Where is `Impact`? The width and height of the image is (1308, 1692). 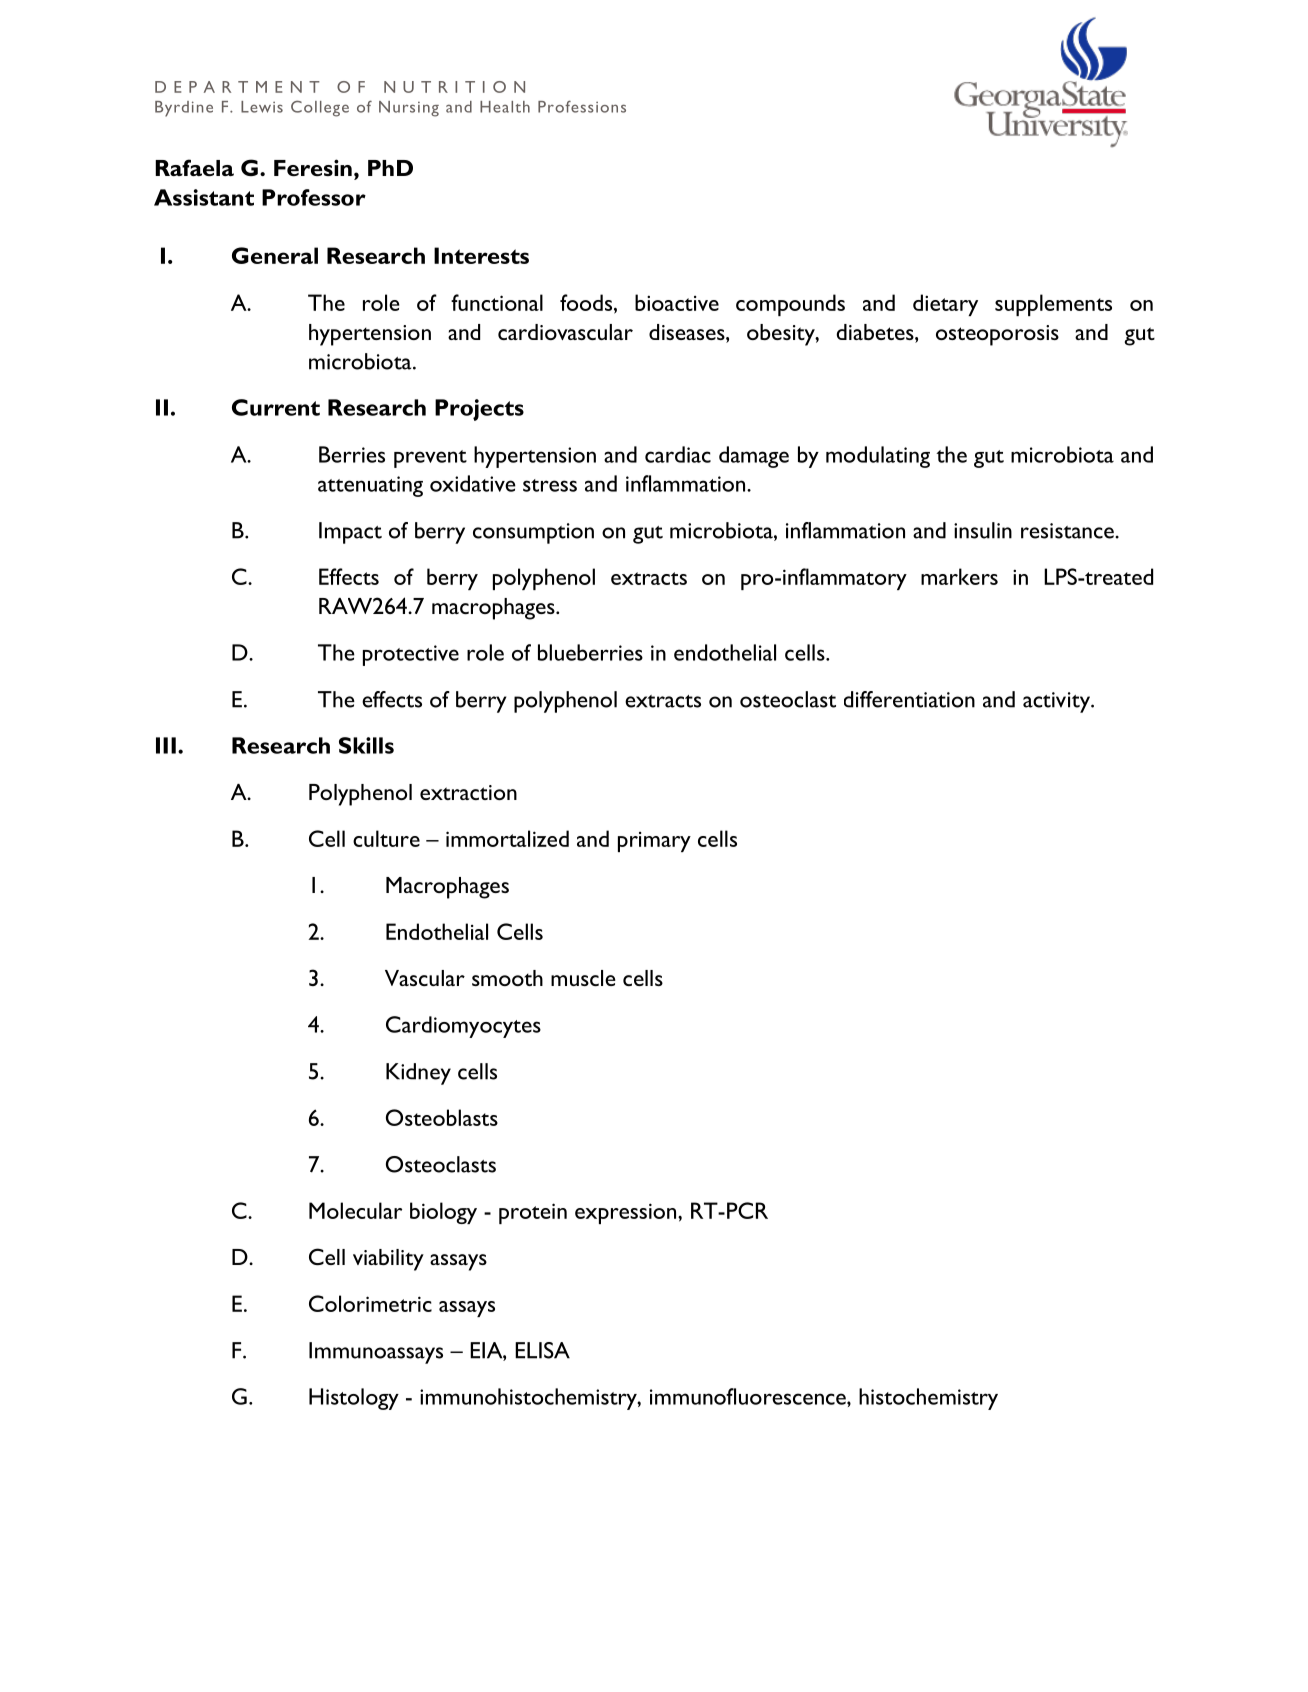 Impact is located at coordinates (350, 533).
